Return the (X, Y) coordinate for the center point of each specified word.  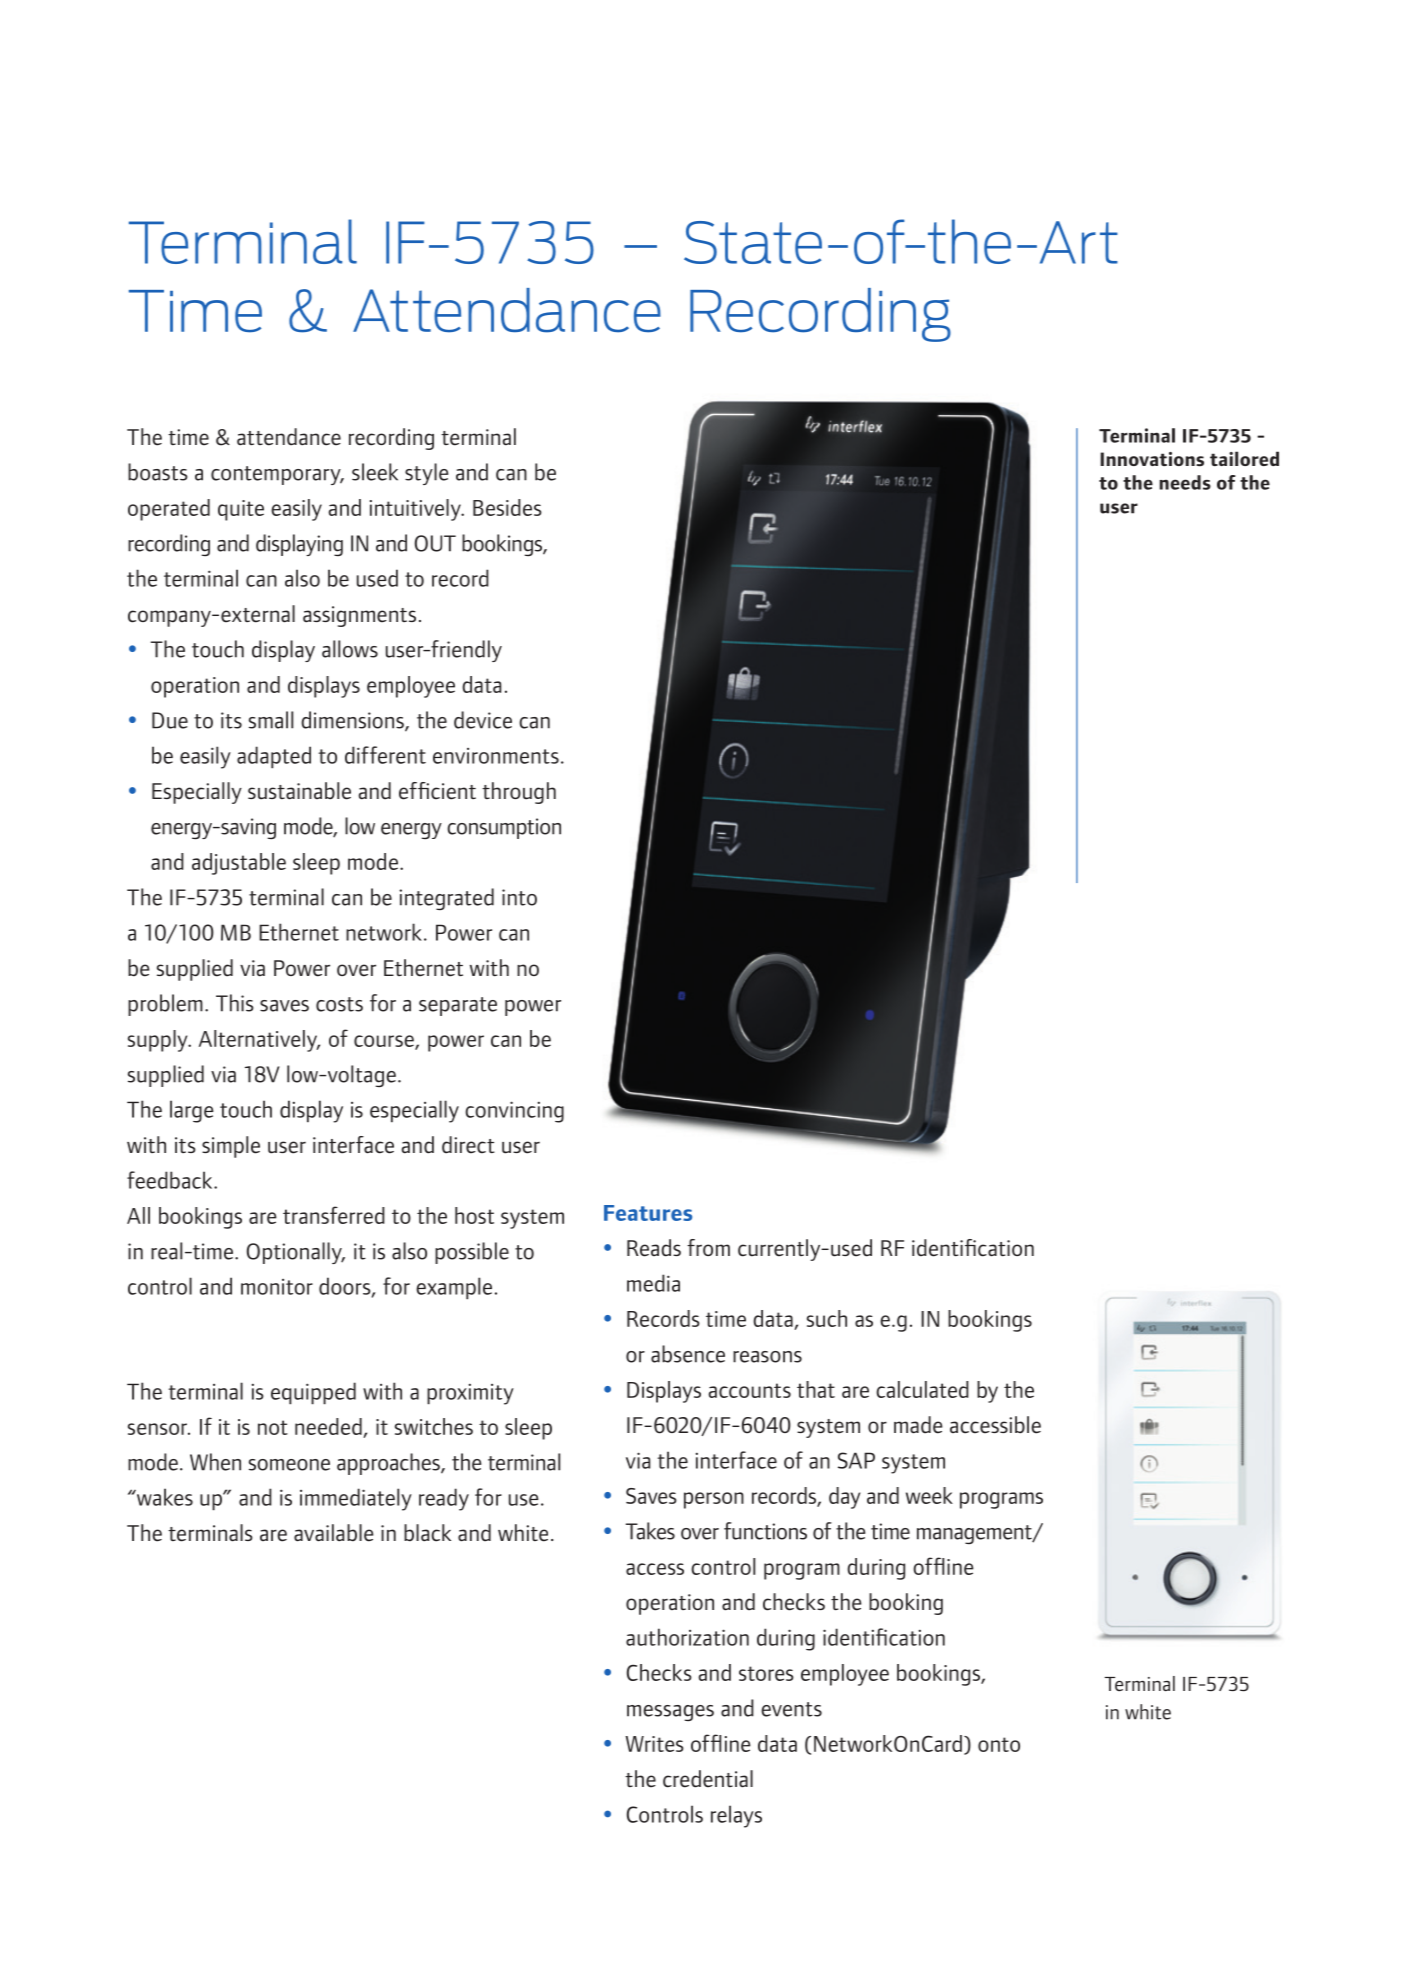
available (334, 1533)
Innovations (1152, 459)
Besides (507, 507)
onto (999, 1744)
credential (708, 1779)
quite (241, 510)
